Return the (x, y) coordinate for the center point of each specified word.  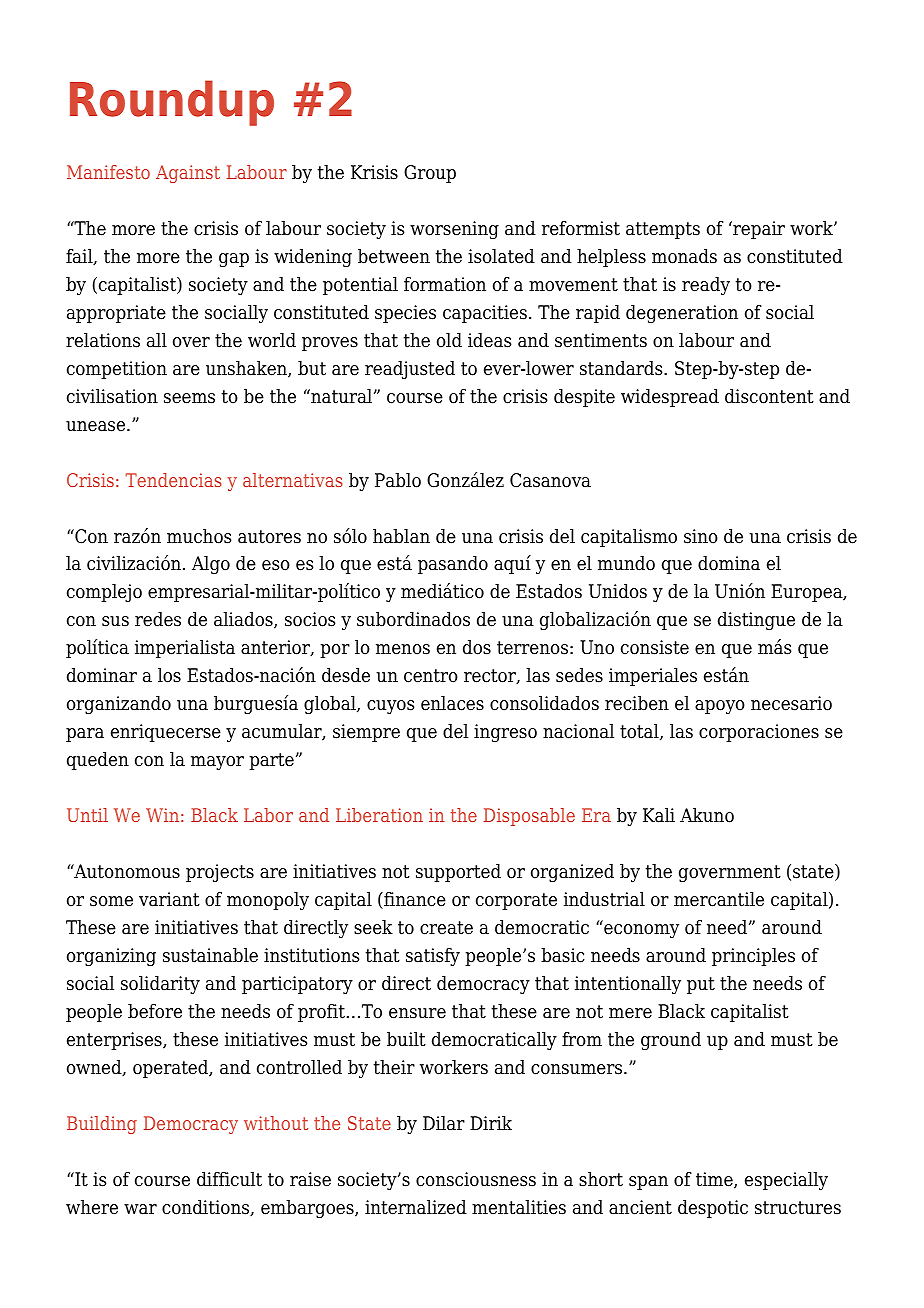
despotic (713, 1209)
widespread (670, 398)
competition (117, 370)
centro (431, 676)
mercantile (719, 899)
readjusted (410, 370)
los (169, 675)
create (446, 928)
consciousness (476, 1179)
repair (758, 230)
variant (169, 899)
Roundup (172, 103)
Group (430, 174)
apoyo (720, 707)
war (140, 1209)
